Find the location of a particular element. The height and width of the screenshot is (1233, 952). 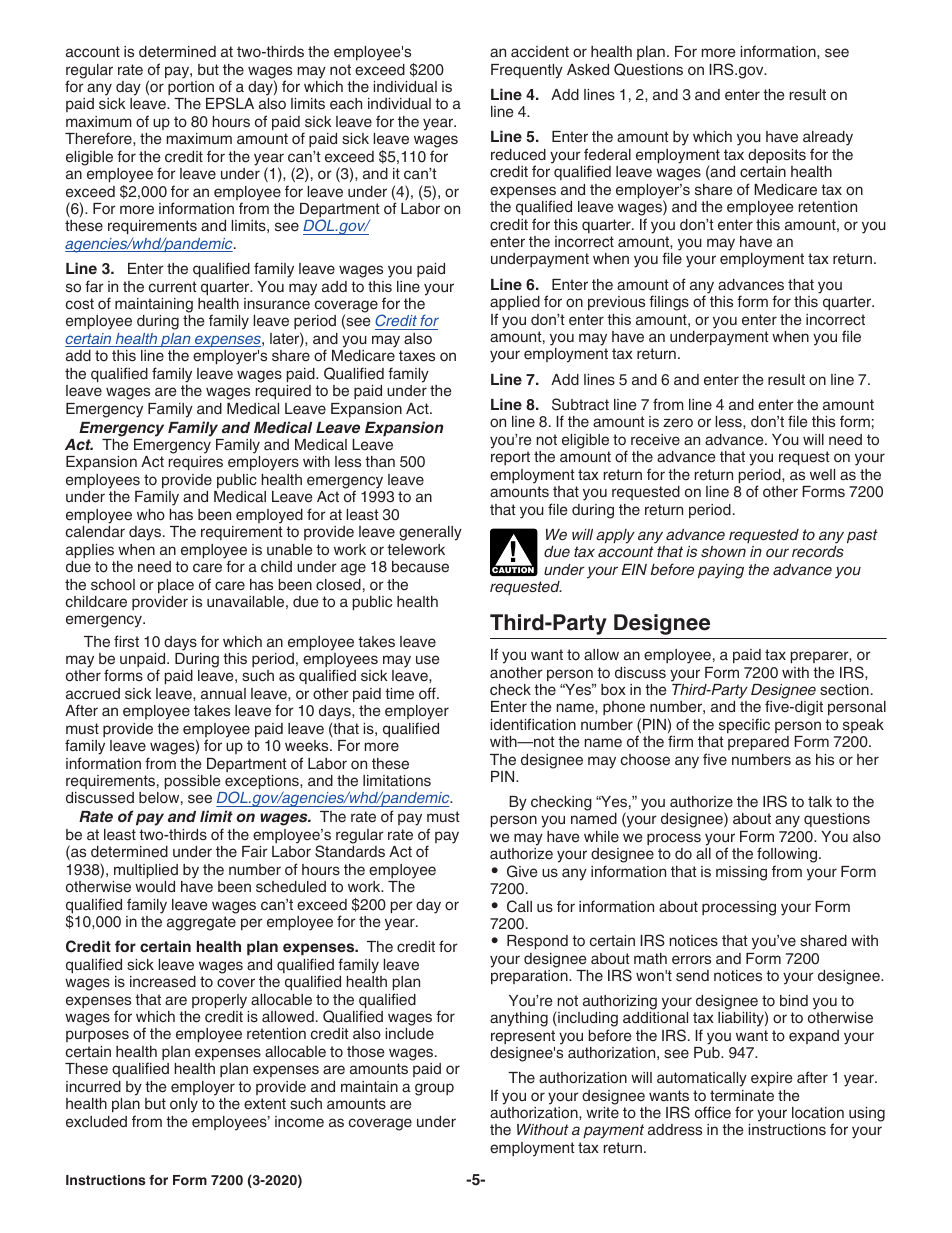

Frequently is located at coordinates (527, 71).
